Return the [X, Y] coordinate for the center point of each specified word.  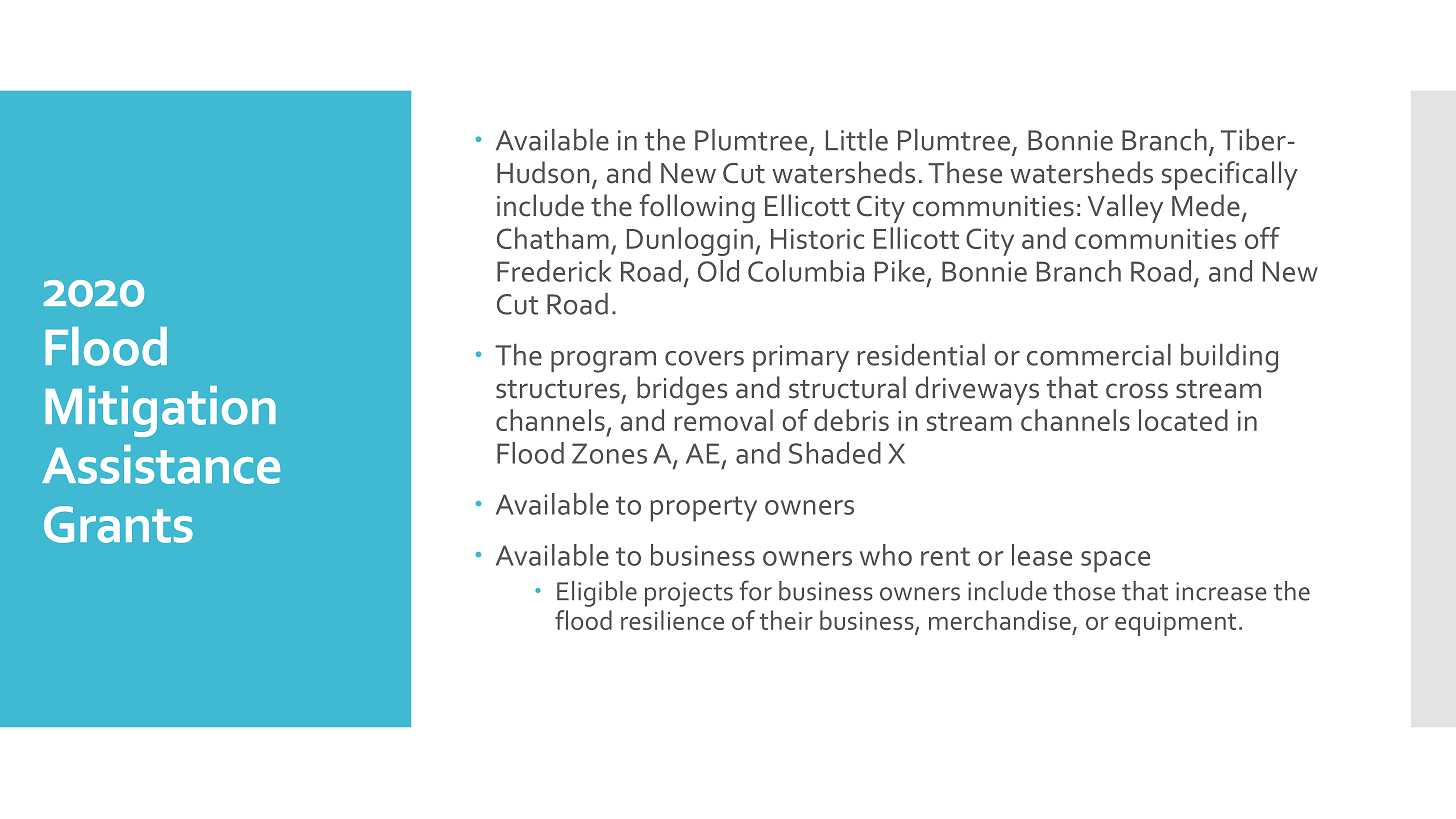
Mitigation [160, 411]
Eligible [597, 594]
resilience [672, 620]
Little [857, 140]
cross [1137, 391]
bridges [682, 390]
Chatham [553, 238]
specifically [1230, 175]
